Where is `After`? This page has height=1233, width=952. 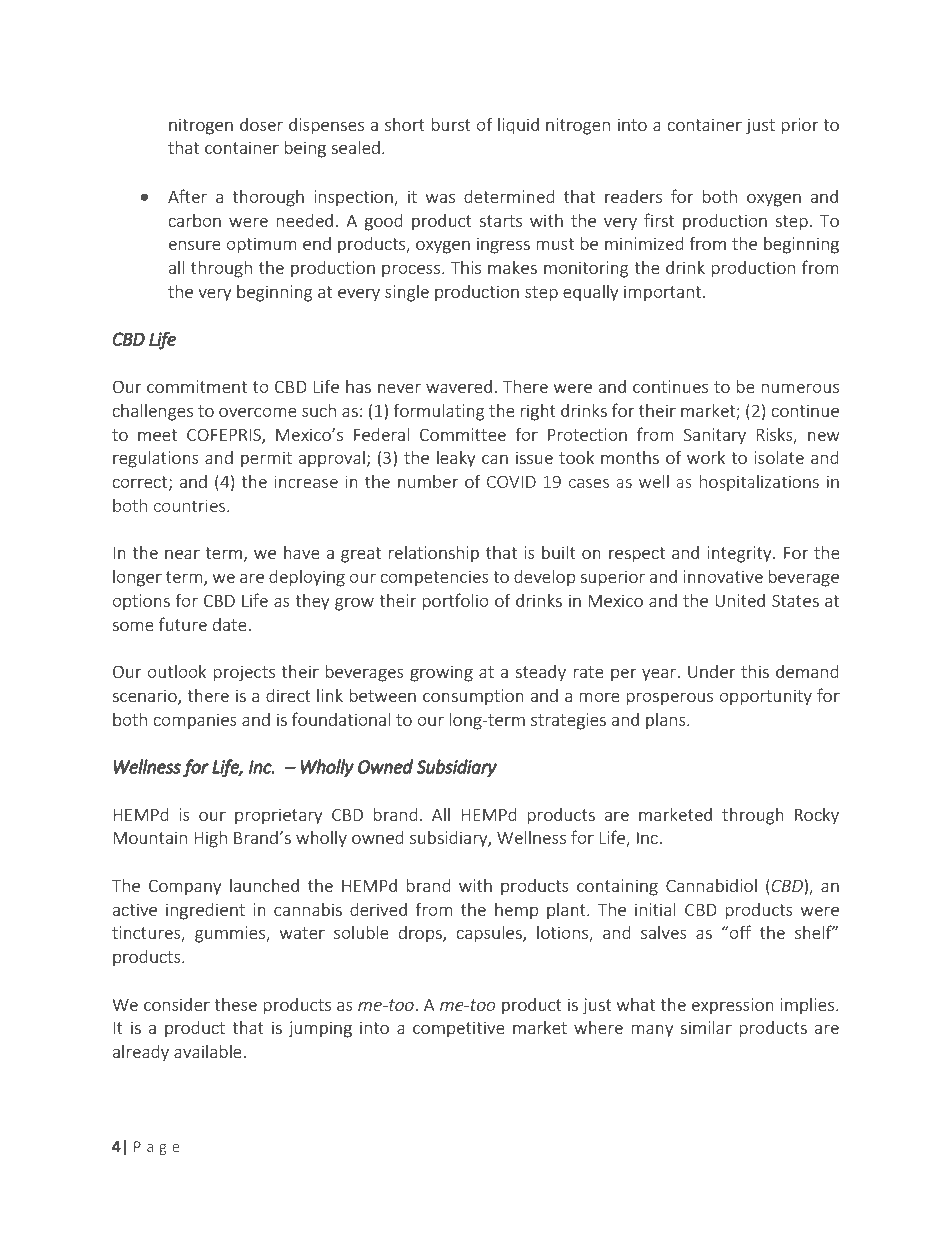 After is located at coordinates (187, 196).
